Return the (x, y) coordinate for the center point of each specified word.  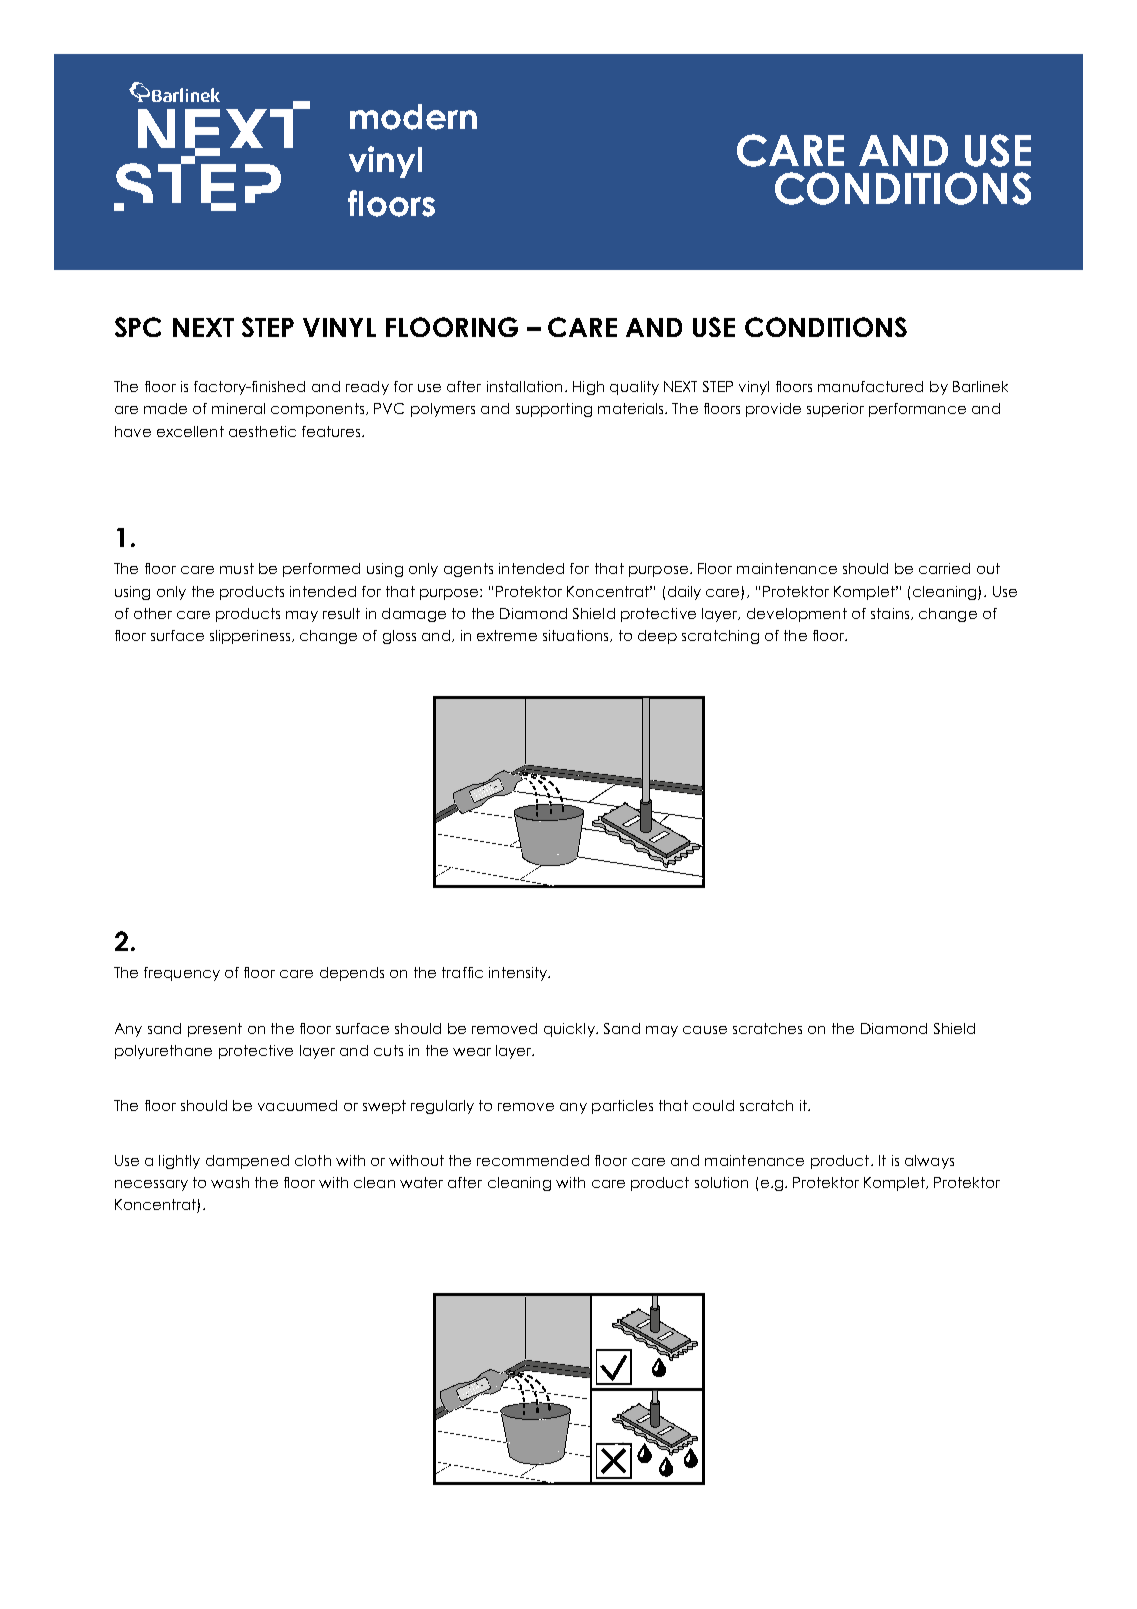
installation (524, 386)
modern (413, 117)
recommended (533, 1160)
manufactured (870, 386)
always (929, 1162)
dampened (247, 1162)
